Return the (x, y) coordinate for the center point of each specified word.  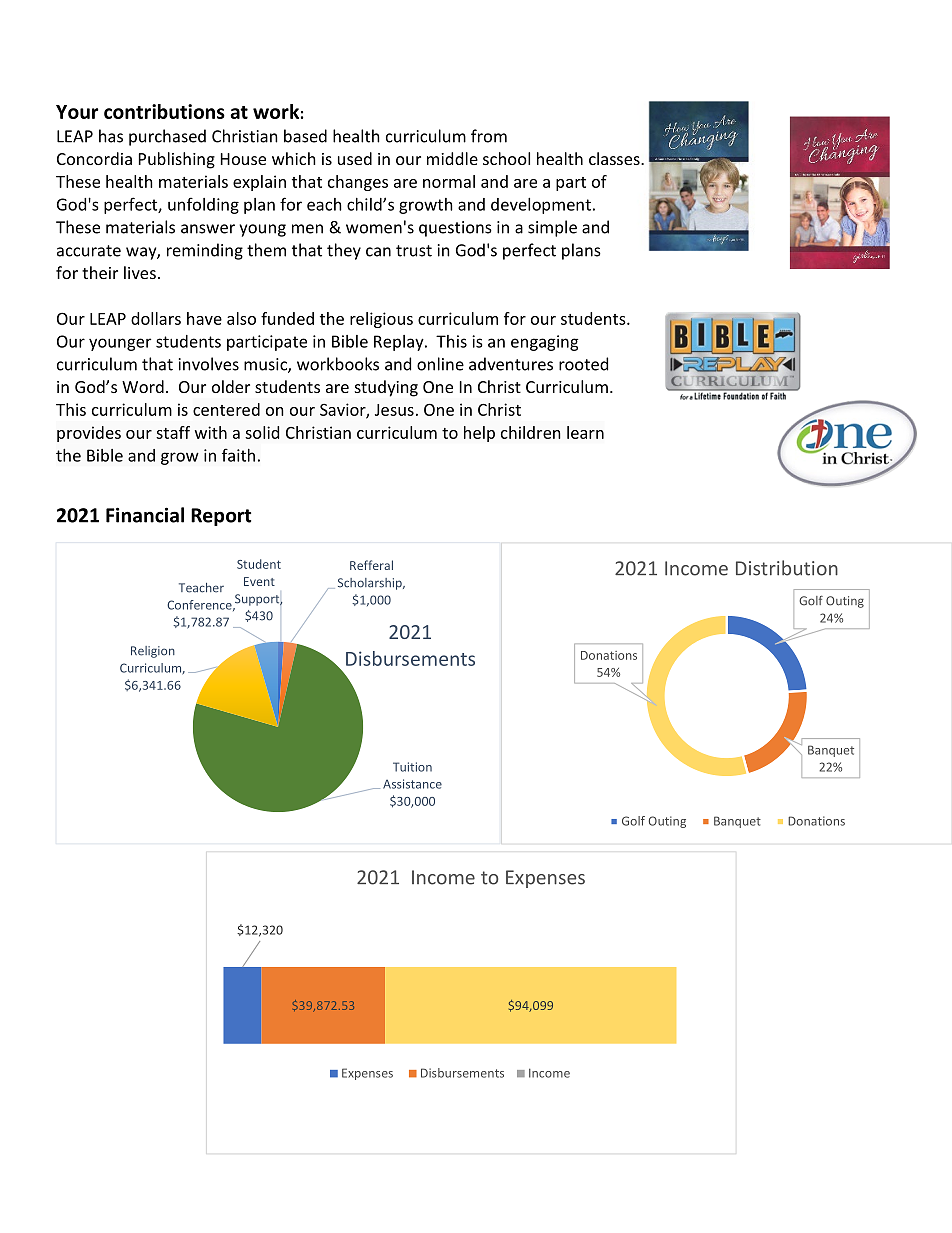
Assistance (412, 784)
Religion (153, 652)
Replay (400, 343)
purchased (167, 137)
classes (615, 158)
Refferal (371, 565)
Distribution (787, 568)
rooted (583, 364)
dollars (156, 318)
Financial (145, 515)
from (489, 136)
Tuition (412, 767)
